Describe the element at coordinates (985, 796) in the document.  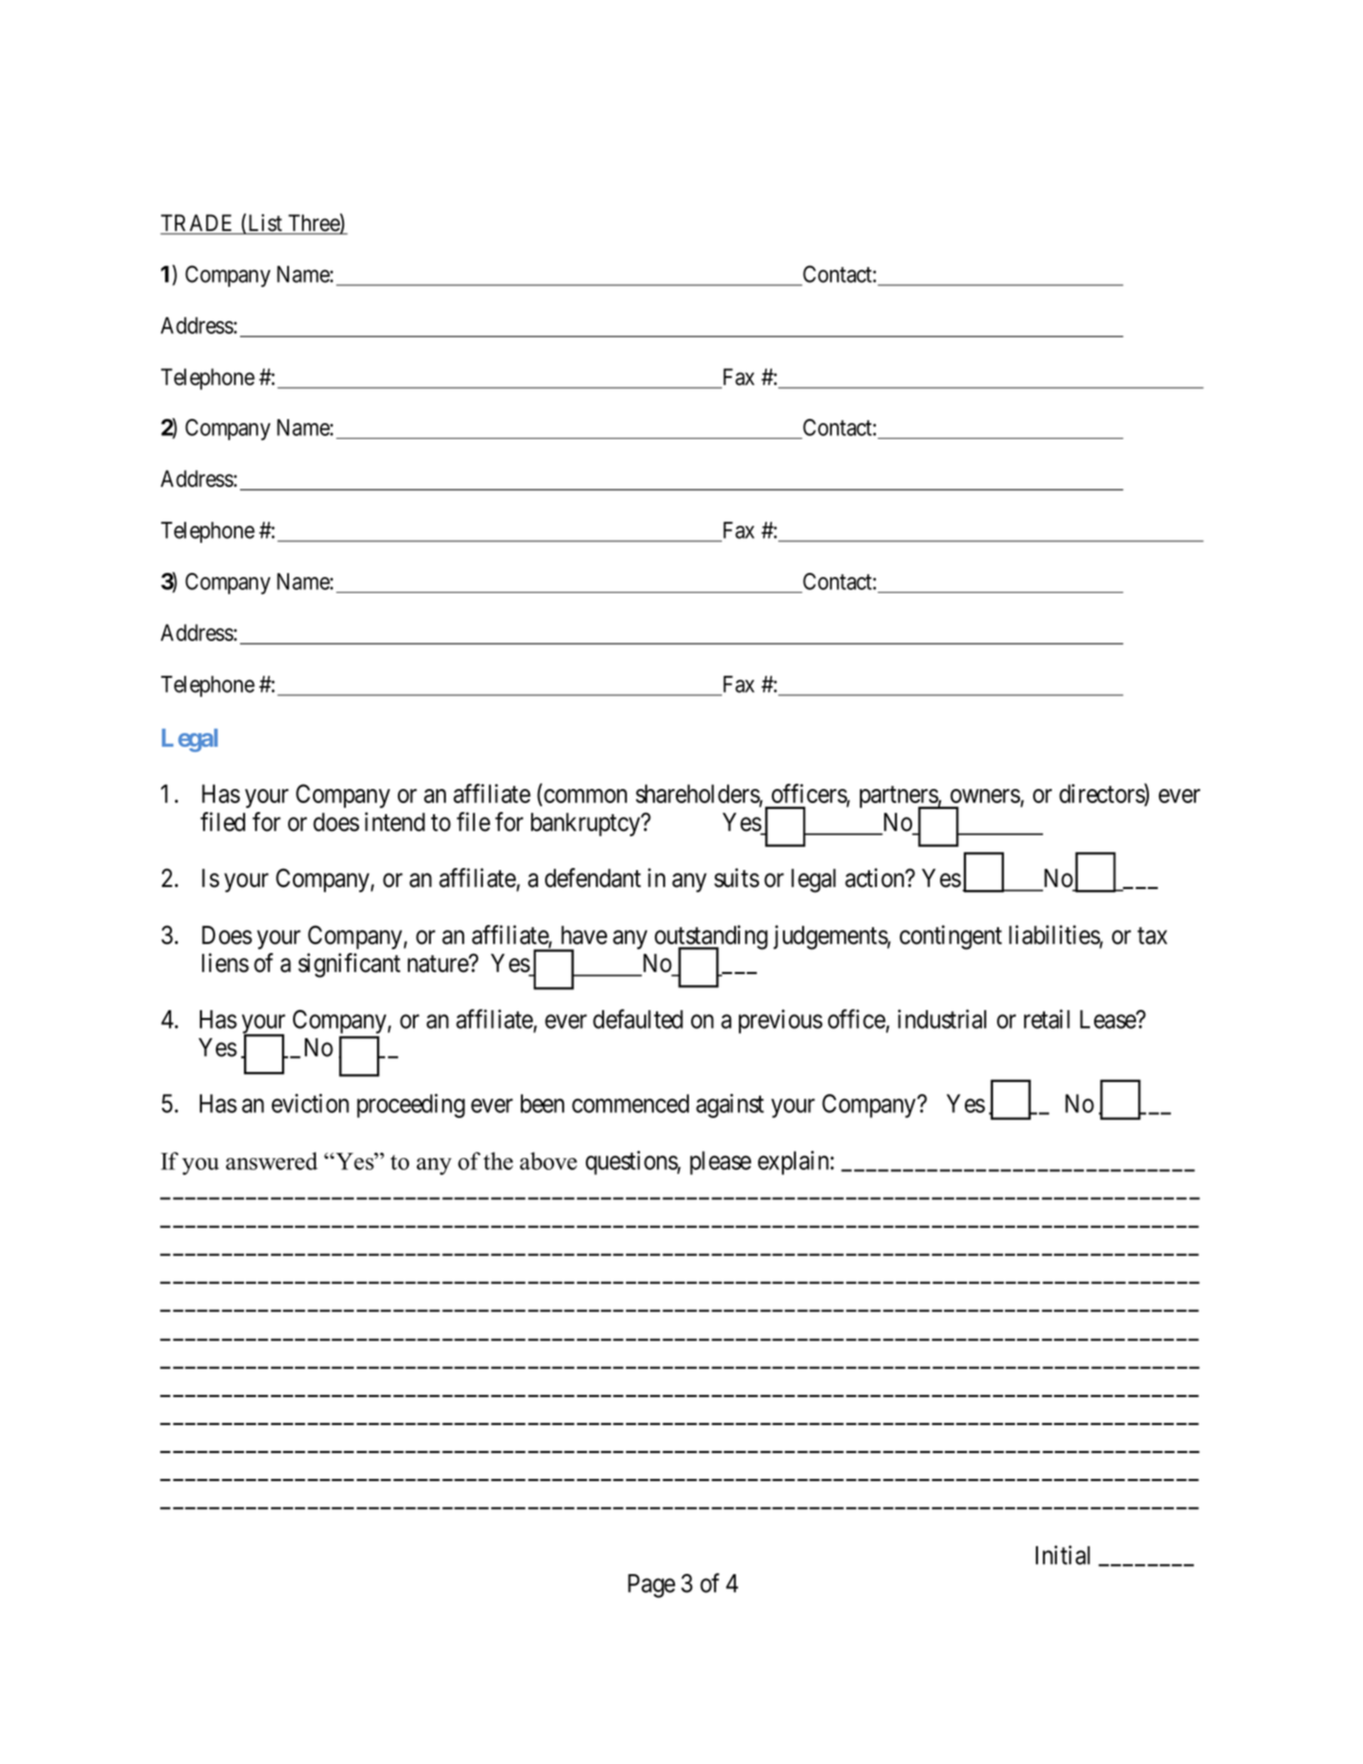
I see `owners` at that location.
